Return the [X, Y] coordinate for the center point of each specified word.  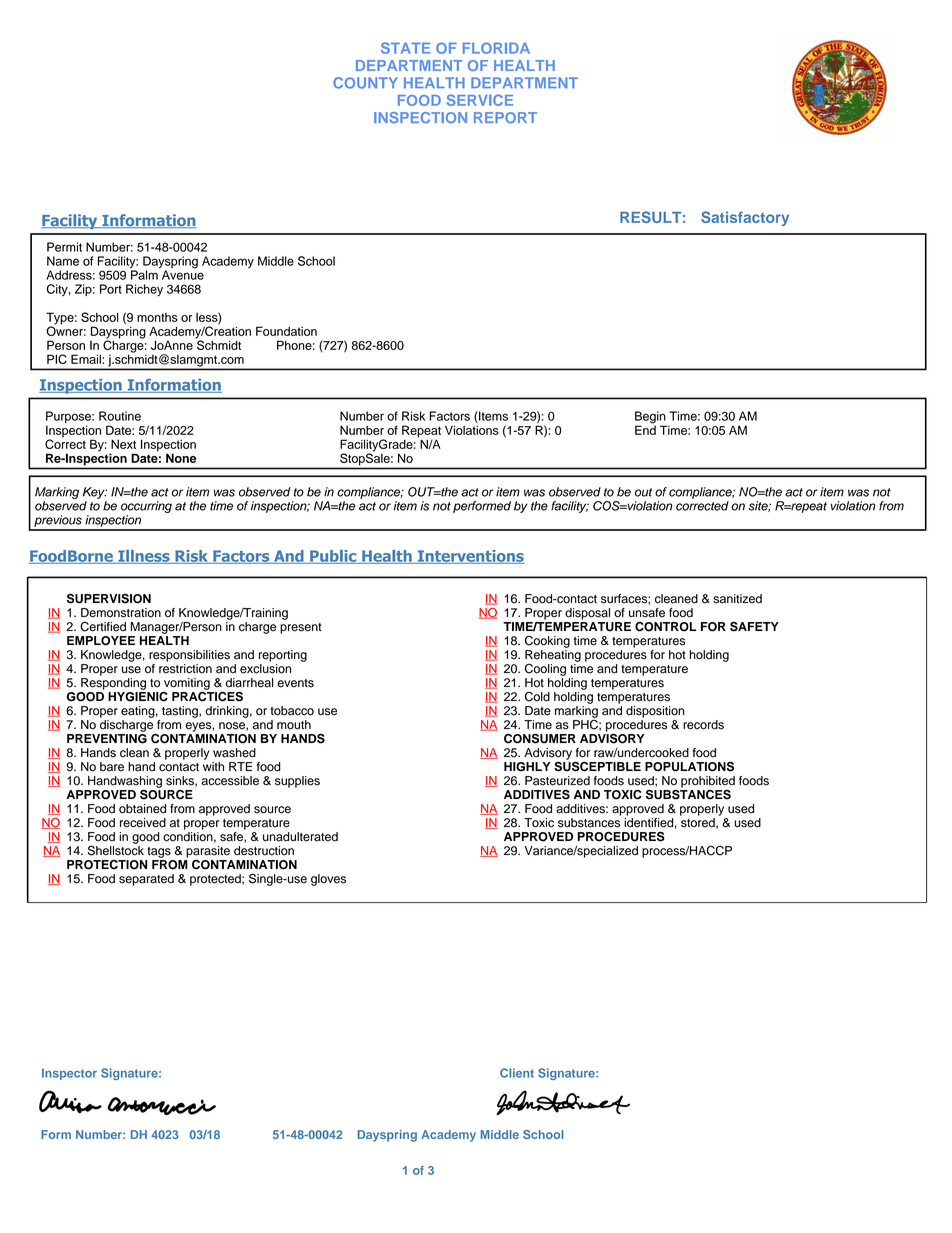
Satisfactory [745, 218]
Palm [145, 274]
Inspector [69, 1074]
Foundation [286, 331]
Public [333, 557]
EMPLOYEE [101, 641]
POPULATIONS [689, 766]
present [301, 628]
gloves [328, 880]
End [645, 429]
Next [123, 444]
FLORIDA [496, 48]
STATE [405, 48]
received [143, 823]
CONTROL [666, 627]
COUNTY [365, 83]
